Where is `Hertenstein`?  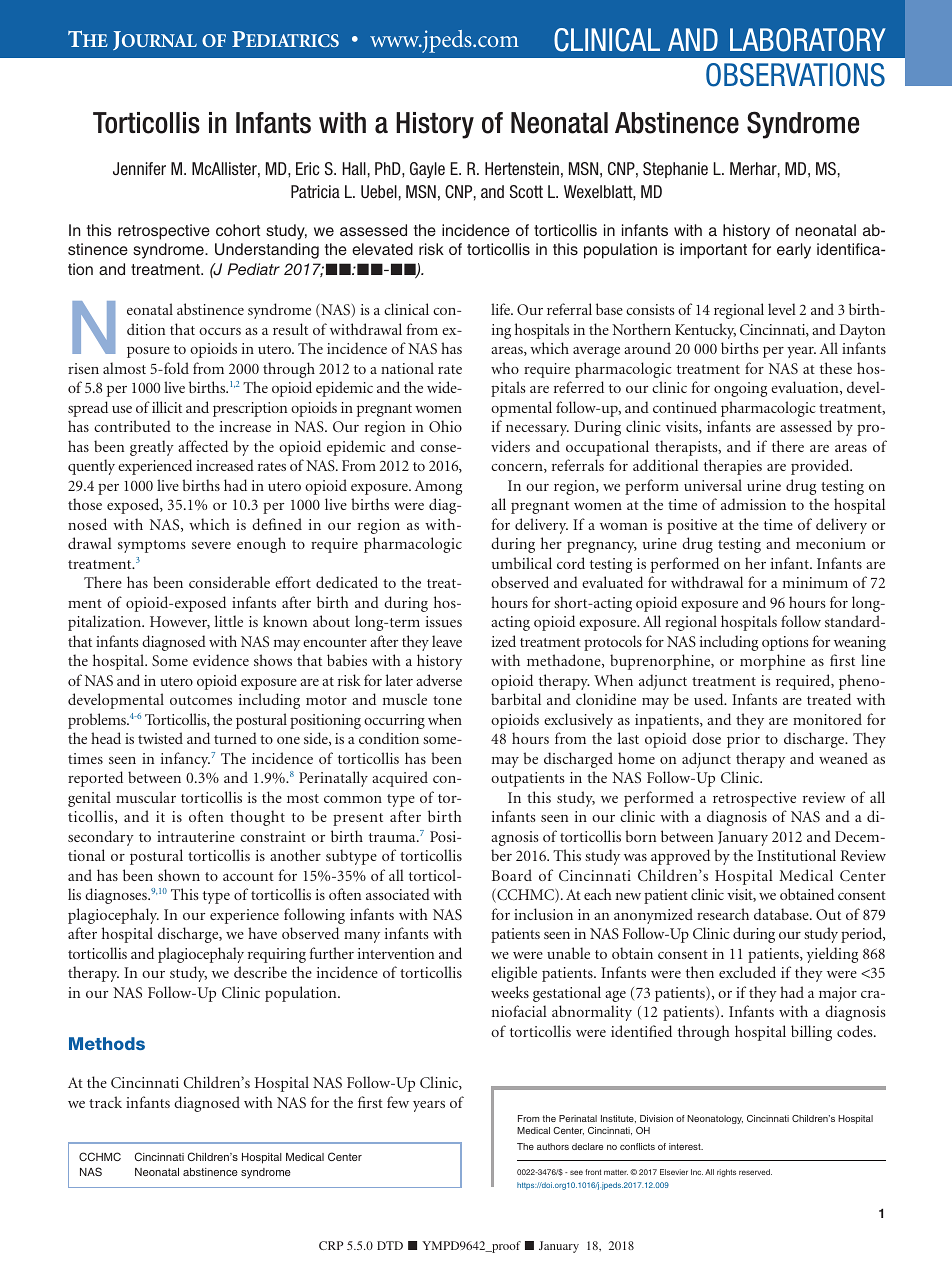
Hertenstein is located at coordinates (522, 169).
